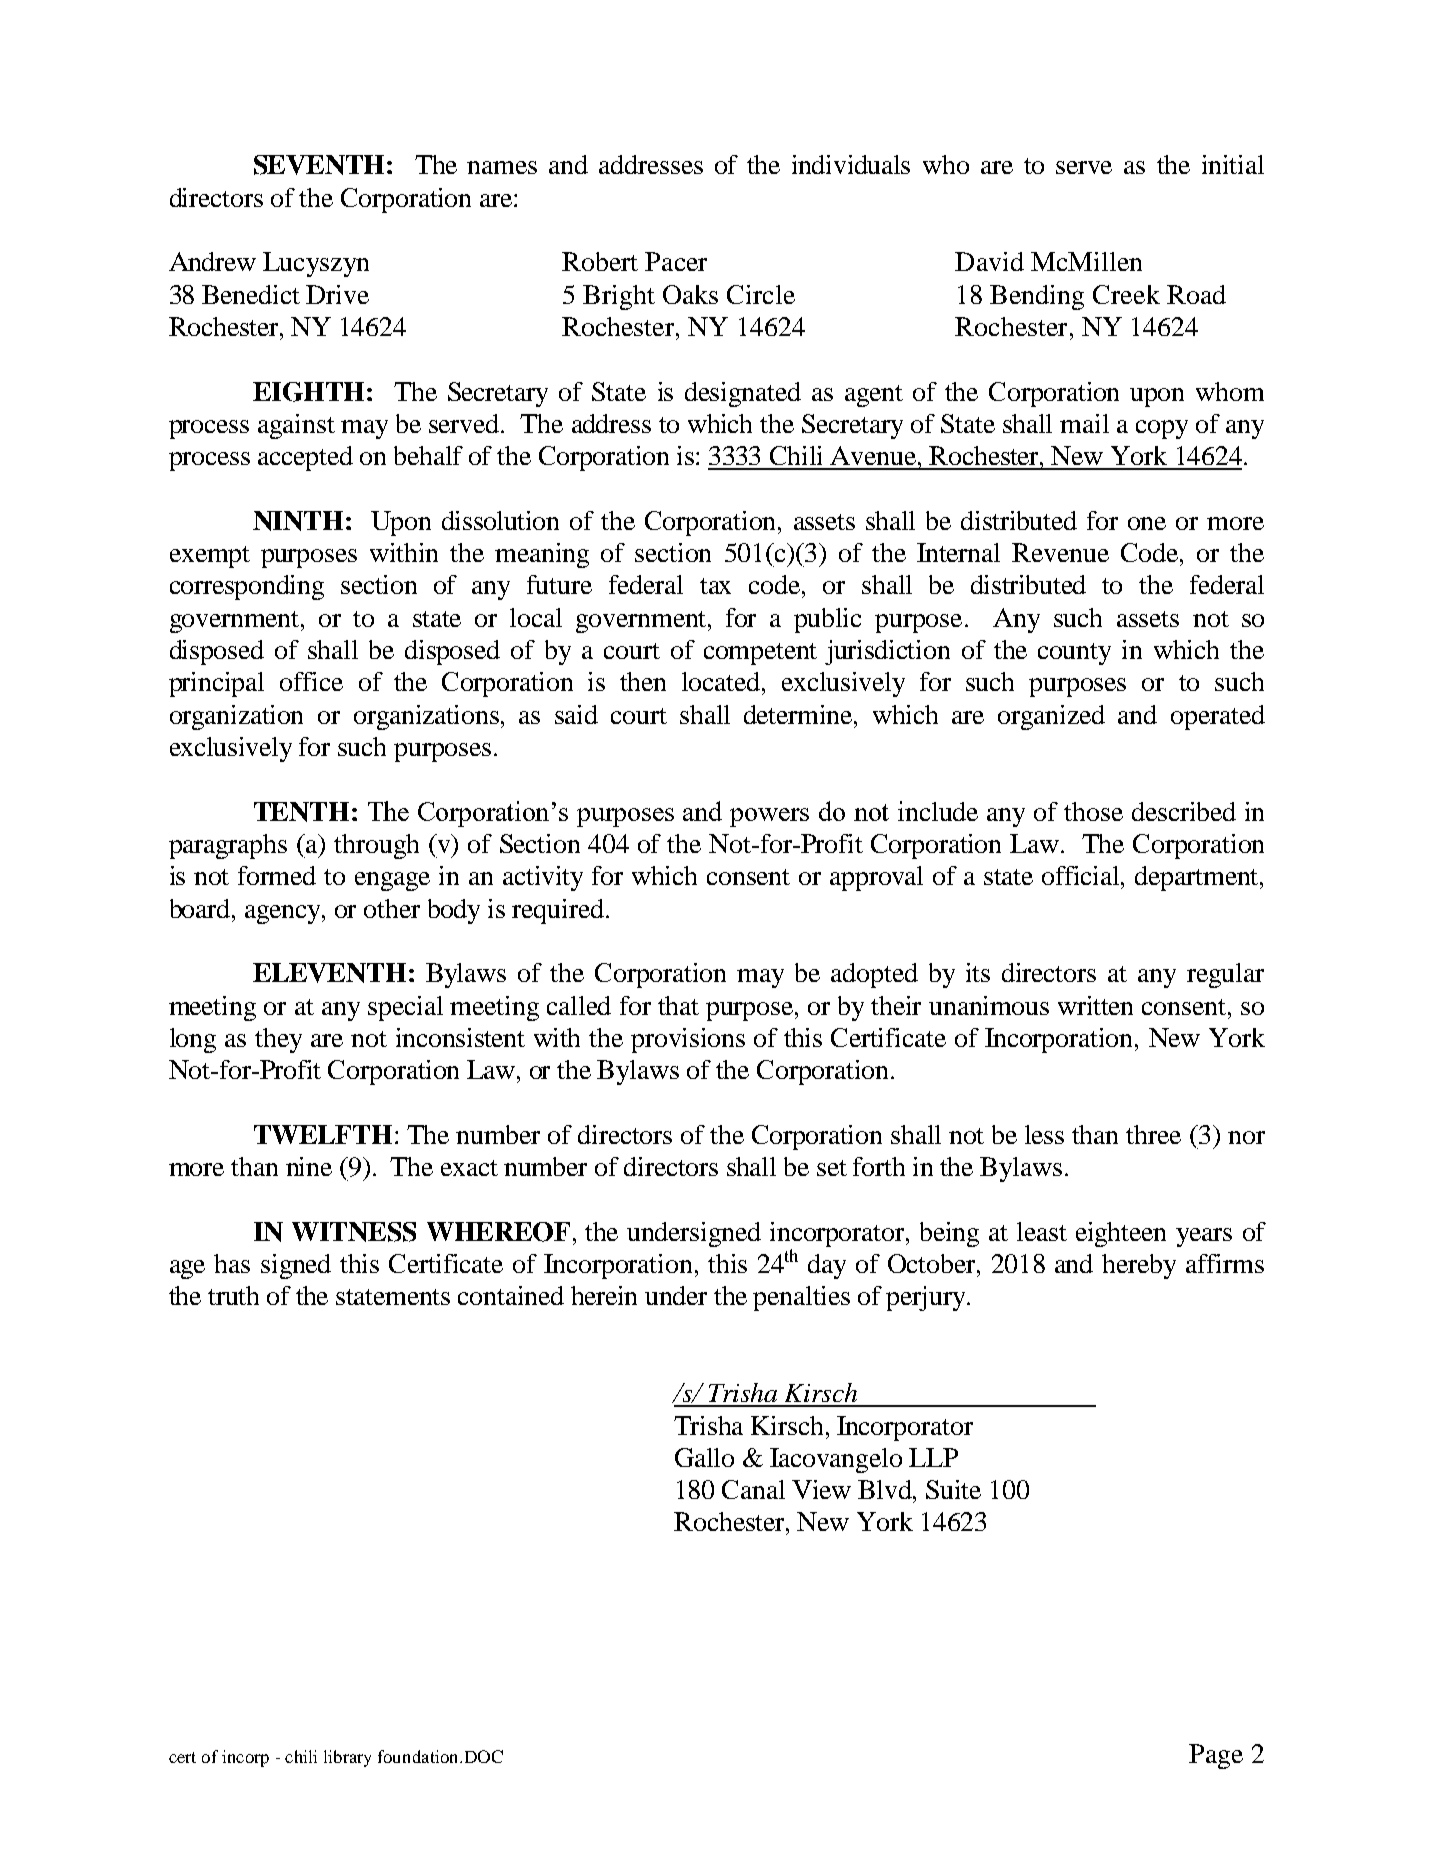 The height and width of the screenshot is (1854, 1433). I want to click on library, so click(347, 1758).
